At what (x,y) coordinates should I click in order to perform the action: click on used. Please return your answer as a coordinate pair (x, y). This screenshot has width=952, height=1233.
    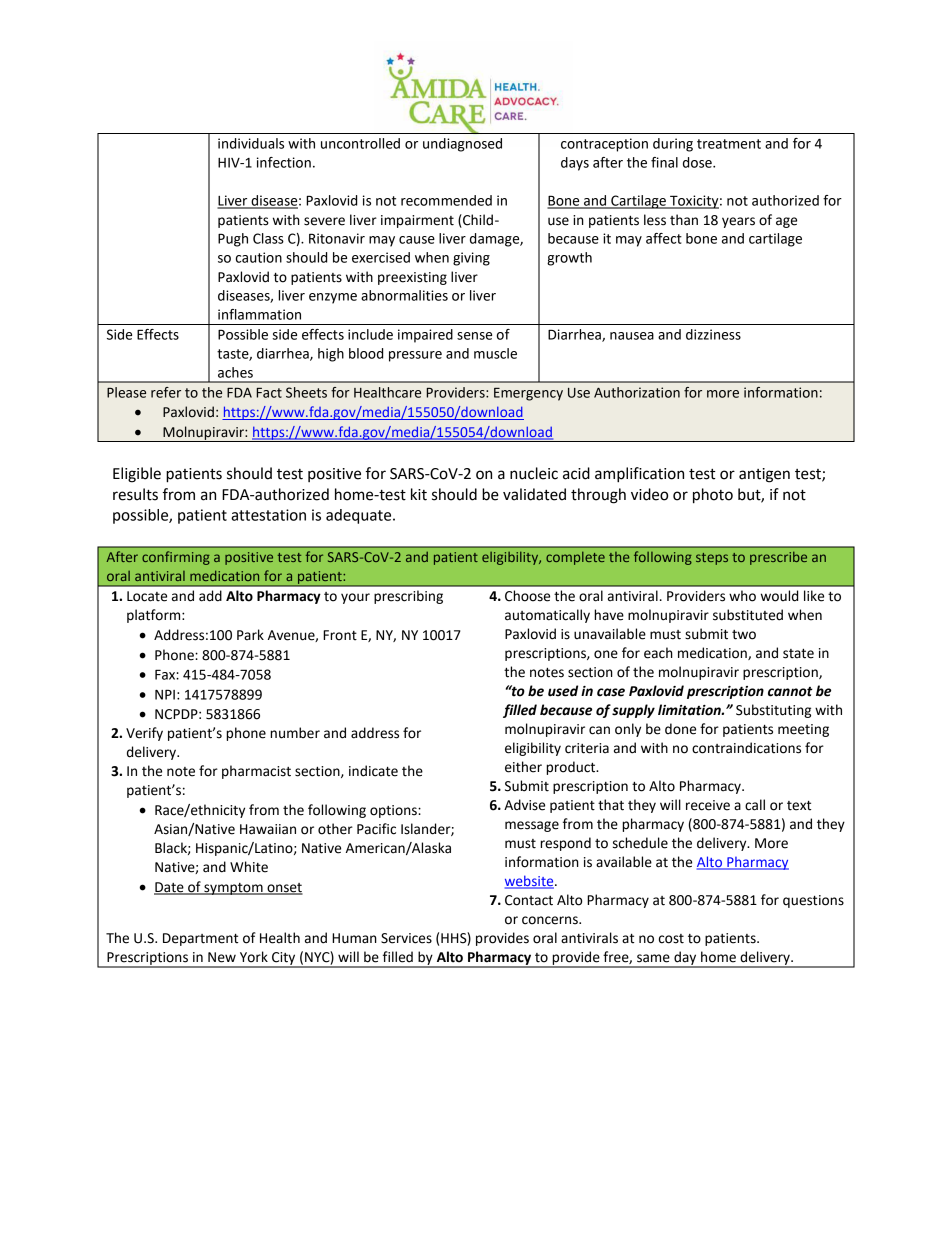
    Looking at the image, I should click on (563, 691).
